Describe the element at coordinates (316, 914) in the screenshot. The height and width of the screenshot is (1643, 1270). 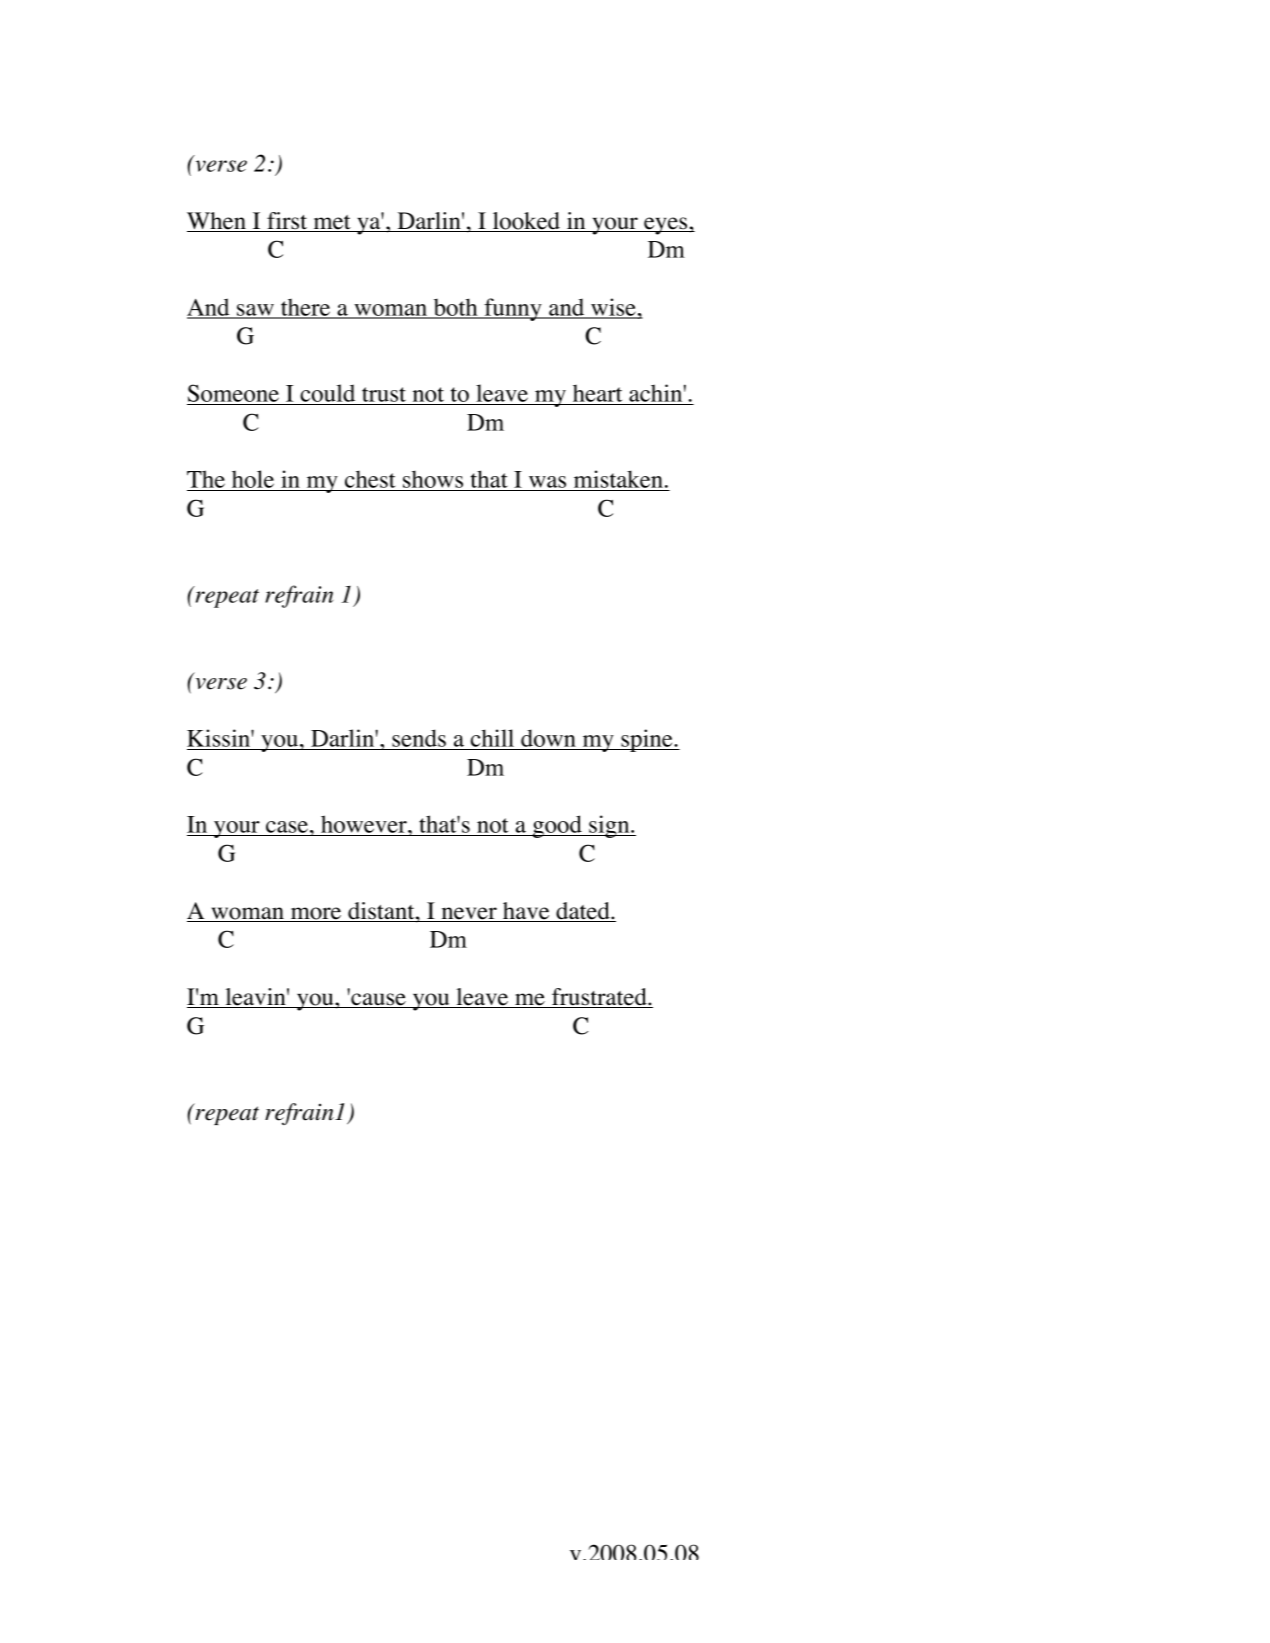
I see `more` at that location.
